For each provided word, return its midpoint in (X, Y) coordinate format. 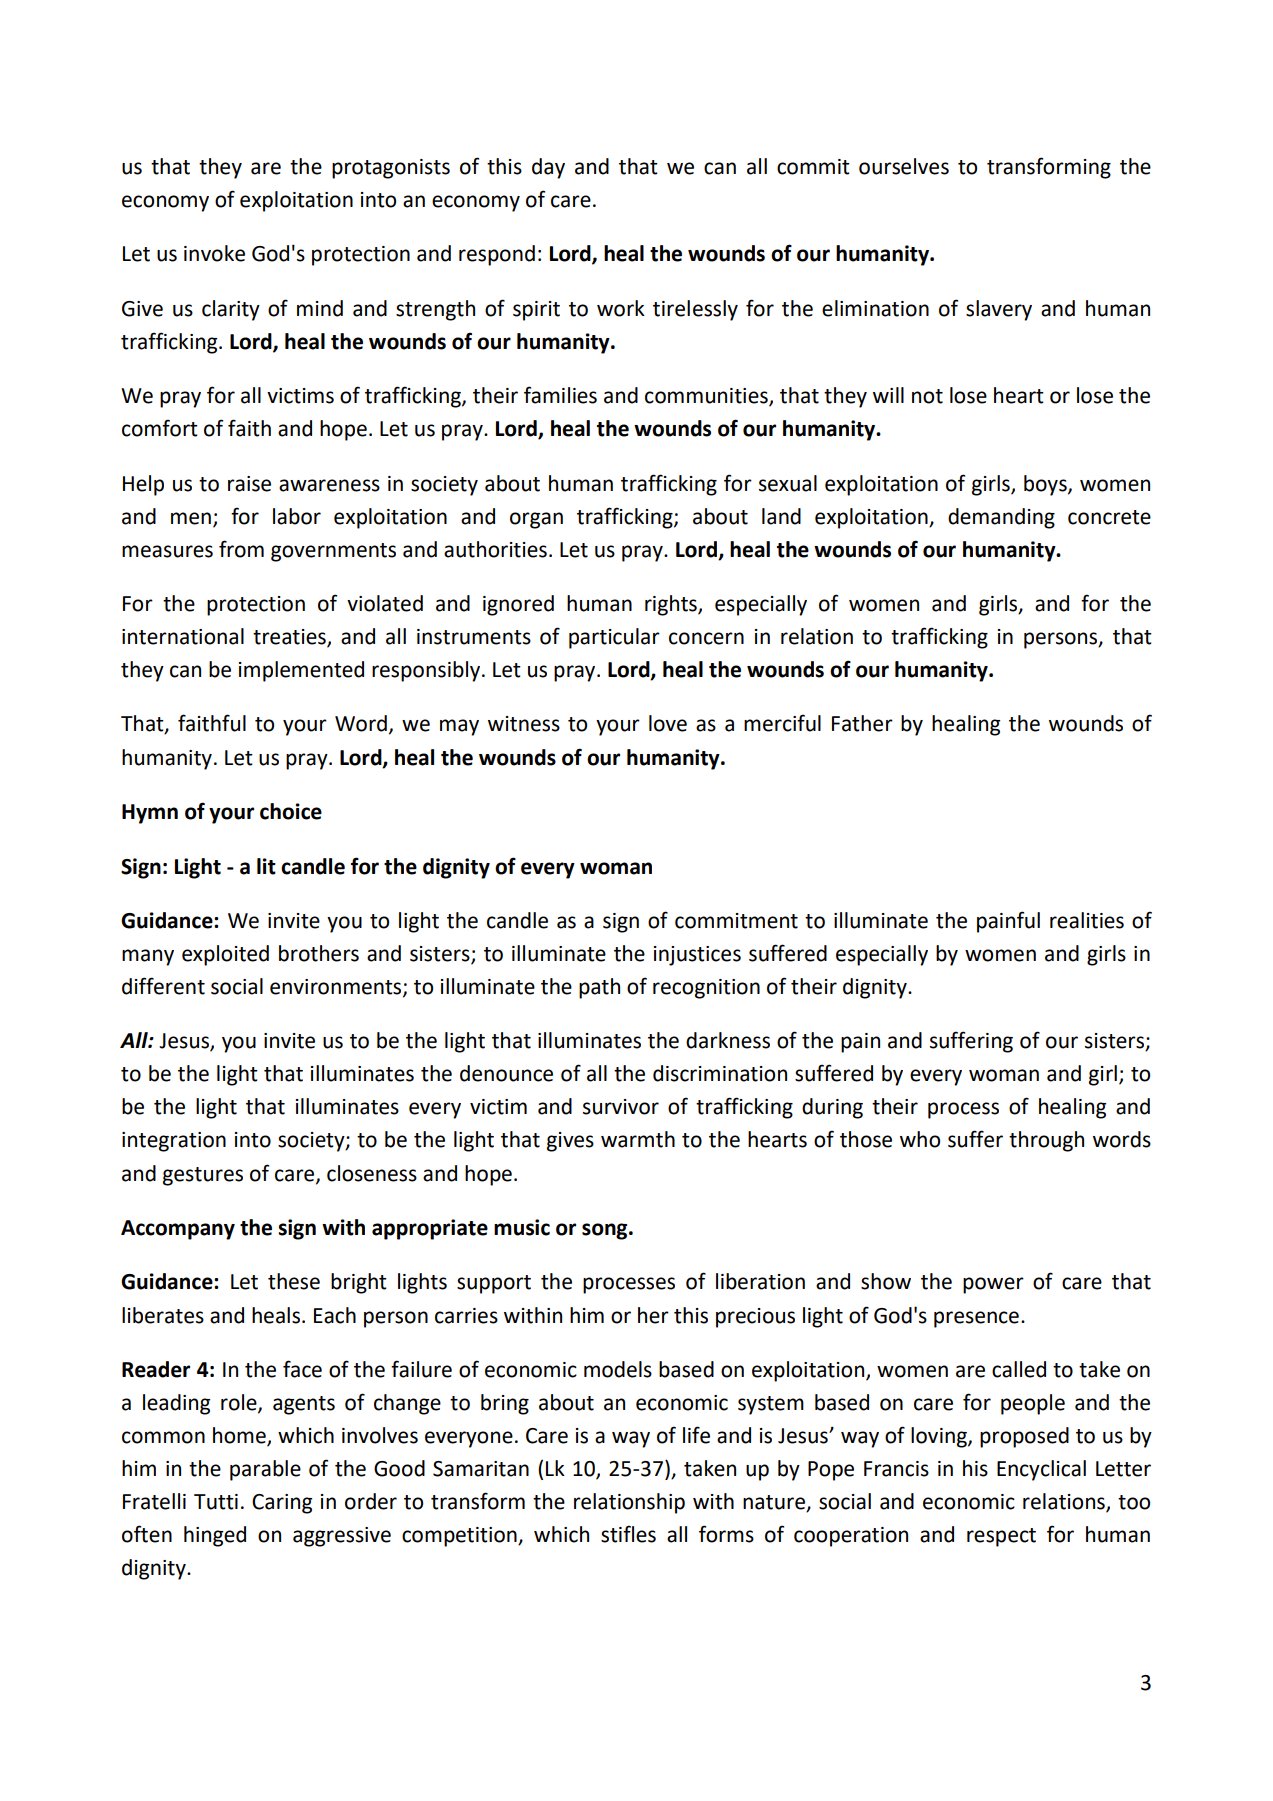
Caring (282, 1504)
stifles (628, 1534)
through (1046, 1141)
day (548, 168)
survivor (621, 1107)
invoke (214, 253)
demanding (1001, 518)
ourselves (904, 166)
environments (337, 988)
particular (614, 638)
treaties (290, 638)
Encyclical (1041, 1470)
